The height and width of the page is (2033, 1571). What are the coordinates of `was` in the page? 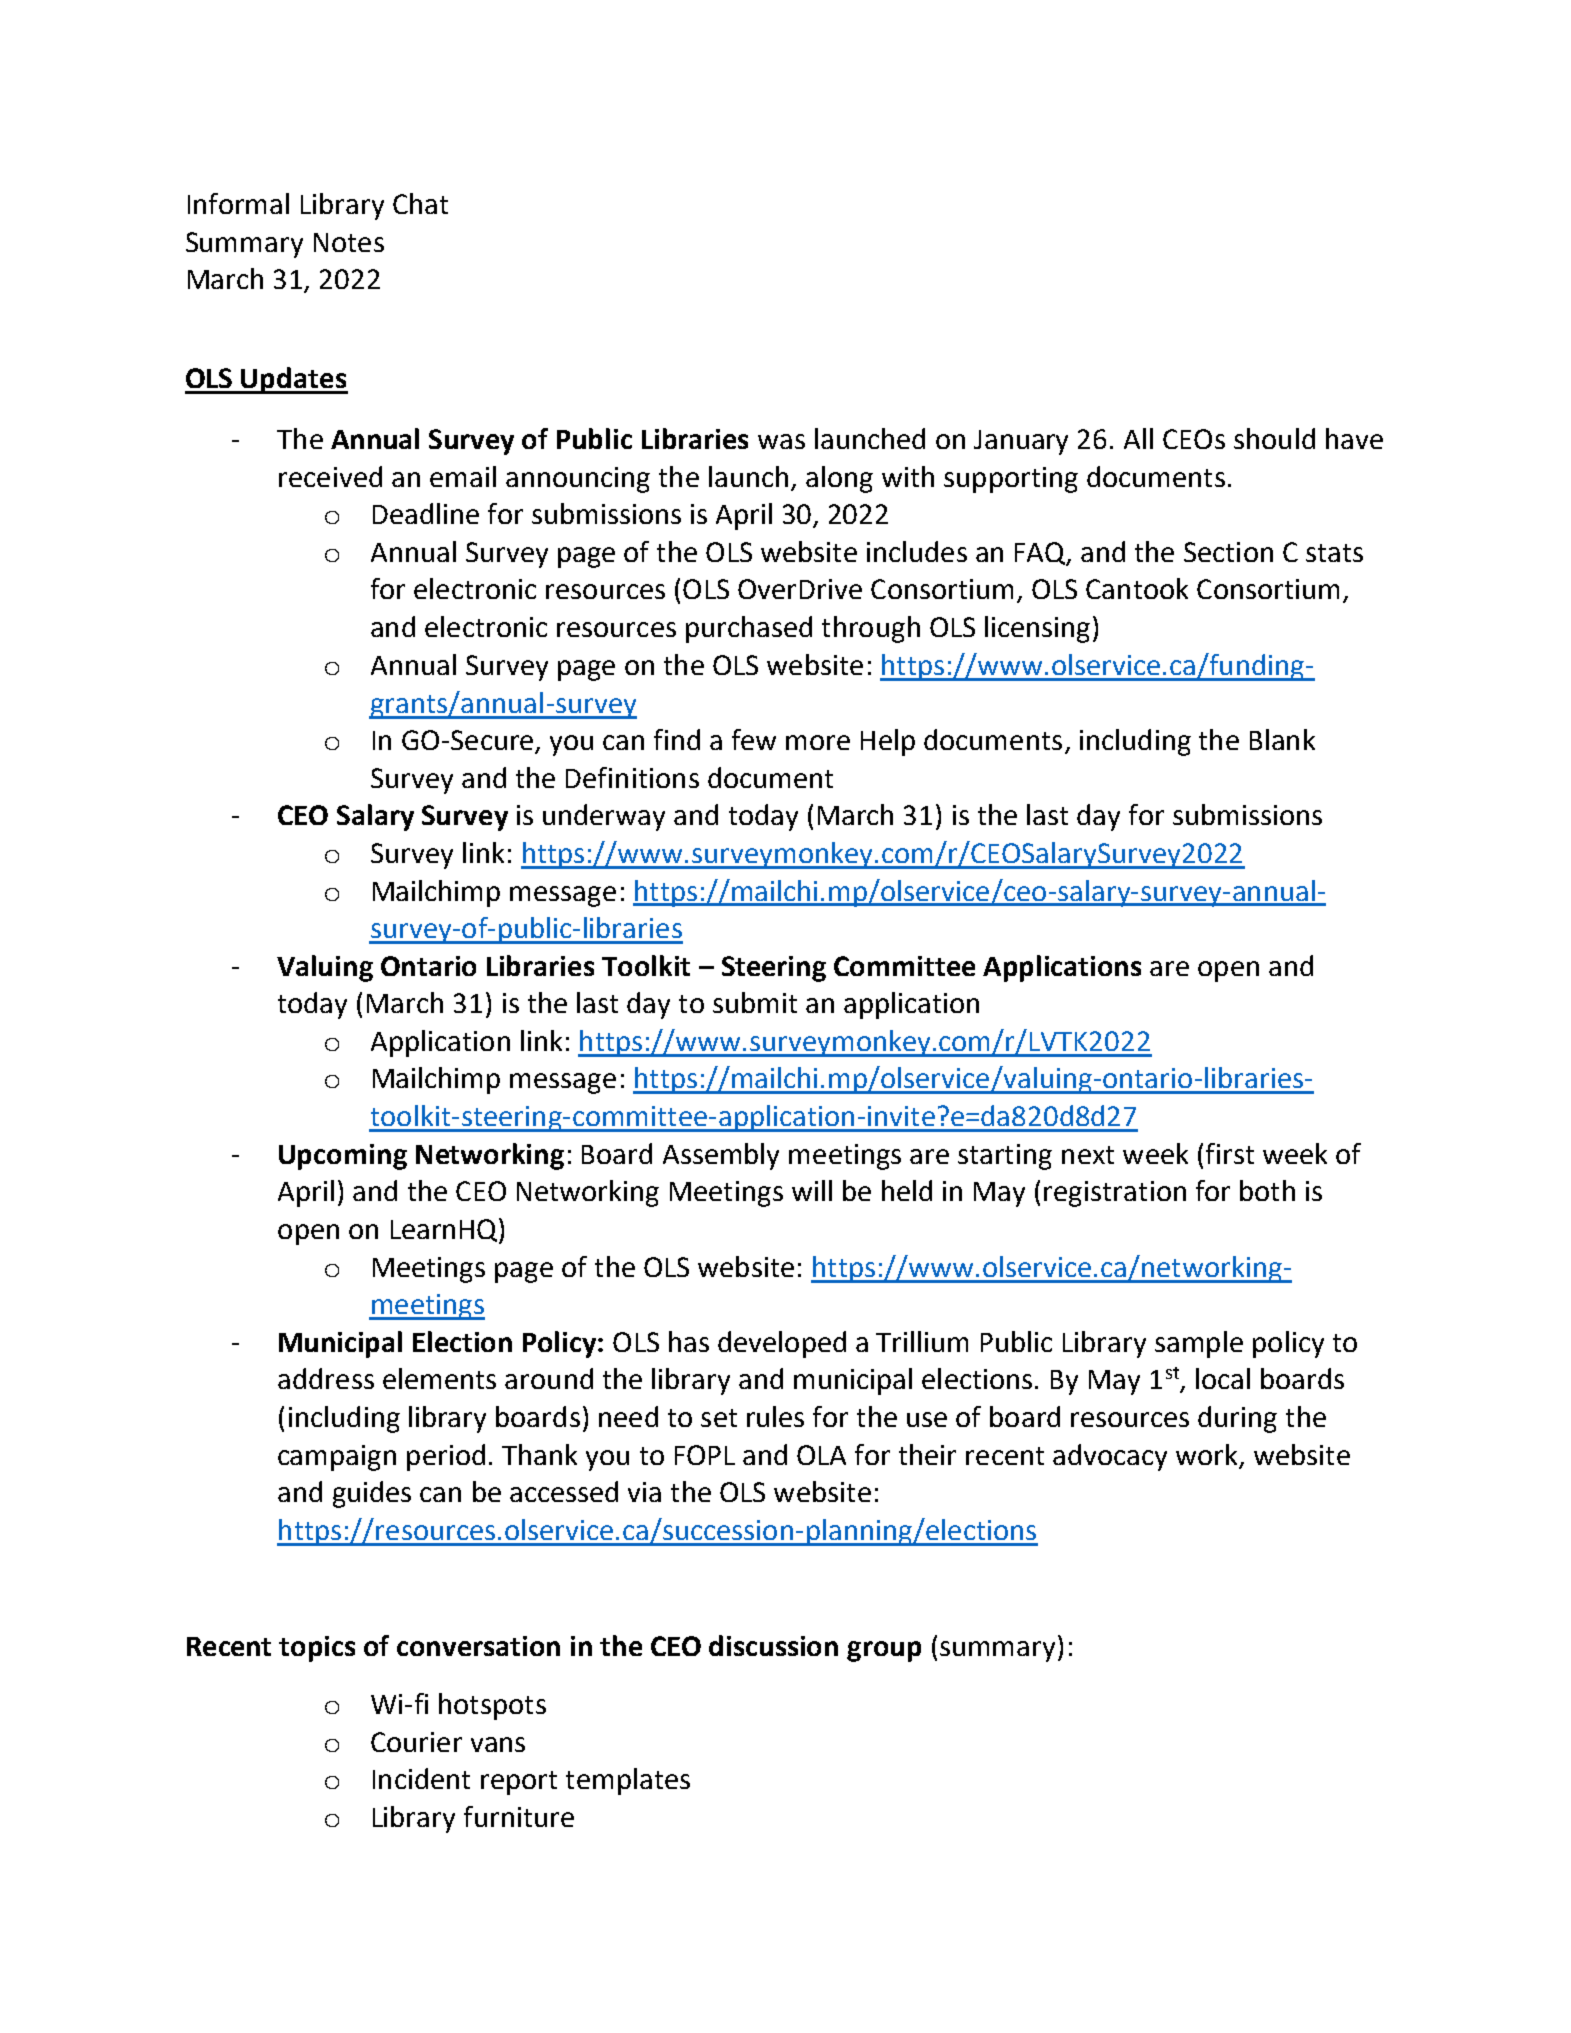 It's located at (781, 441).
